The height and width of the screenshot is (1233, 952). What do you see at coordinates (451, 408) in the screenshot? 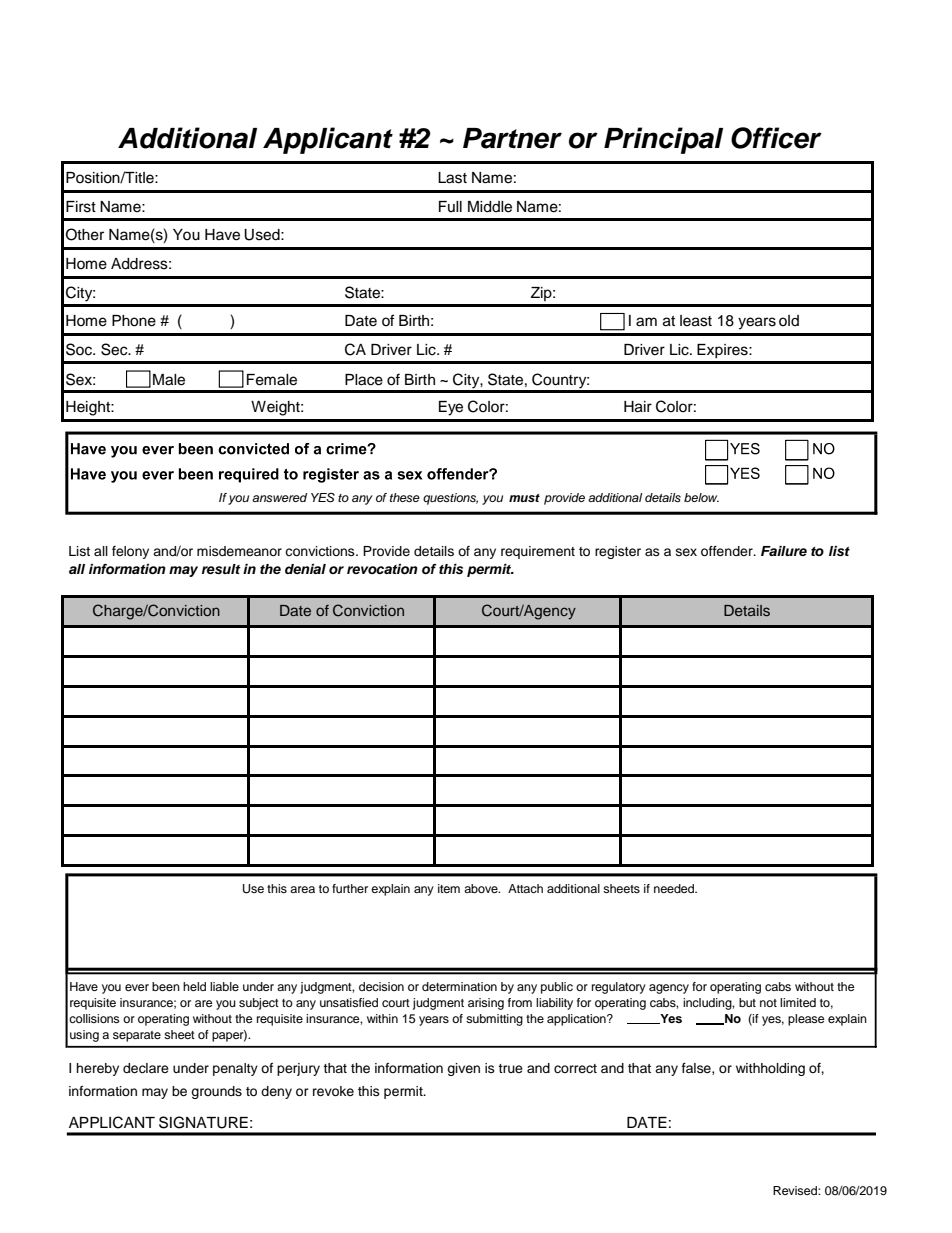
I see `Eye` at bounding box center [451, 408].
